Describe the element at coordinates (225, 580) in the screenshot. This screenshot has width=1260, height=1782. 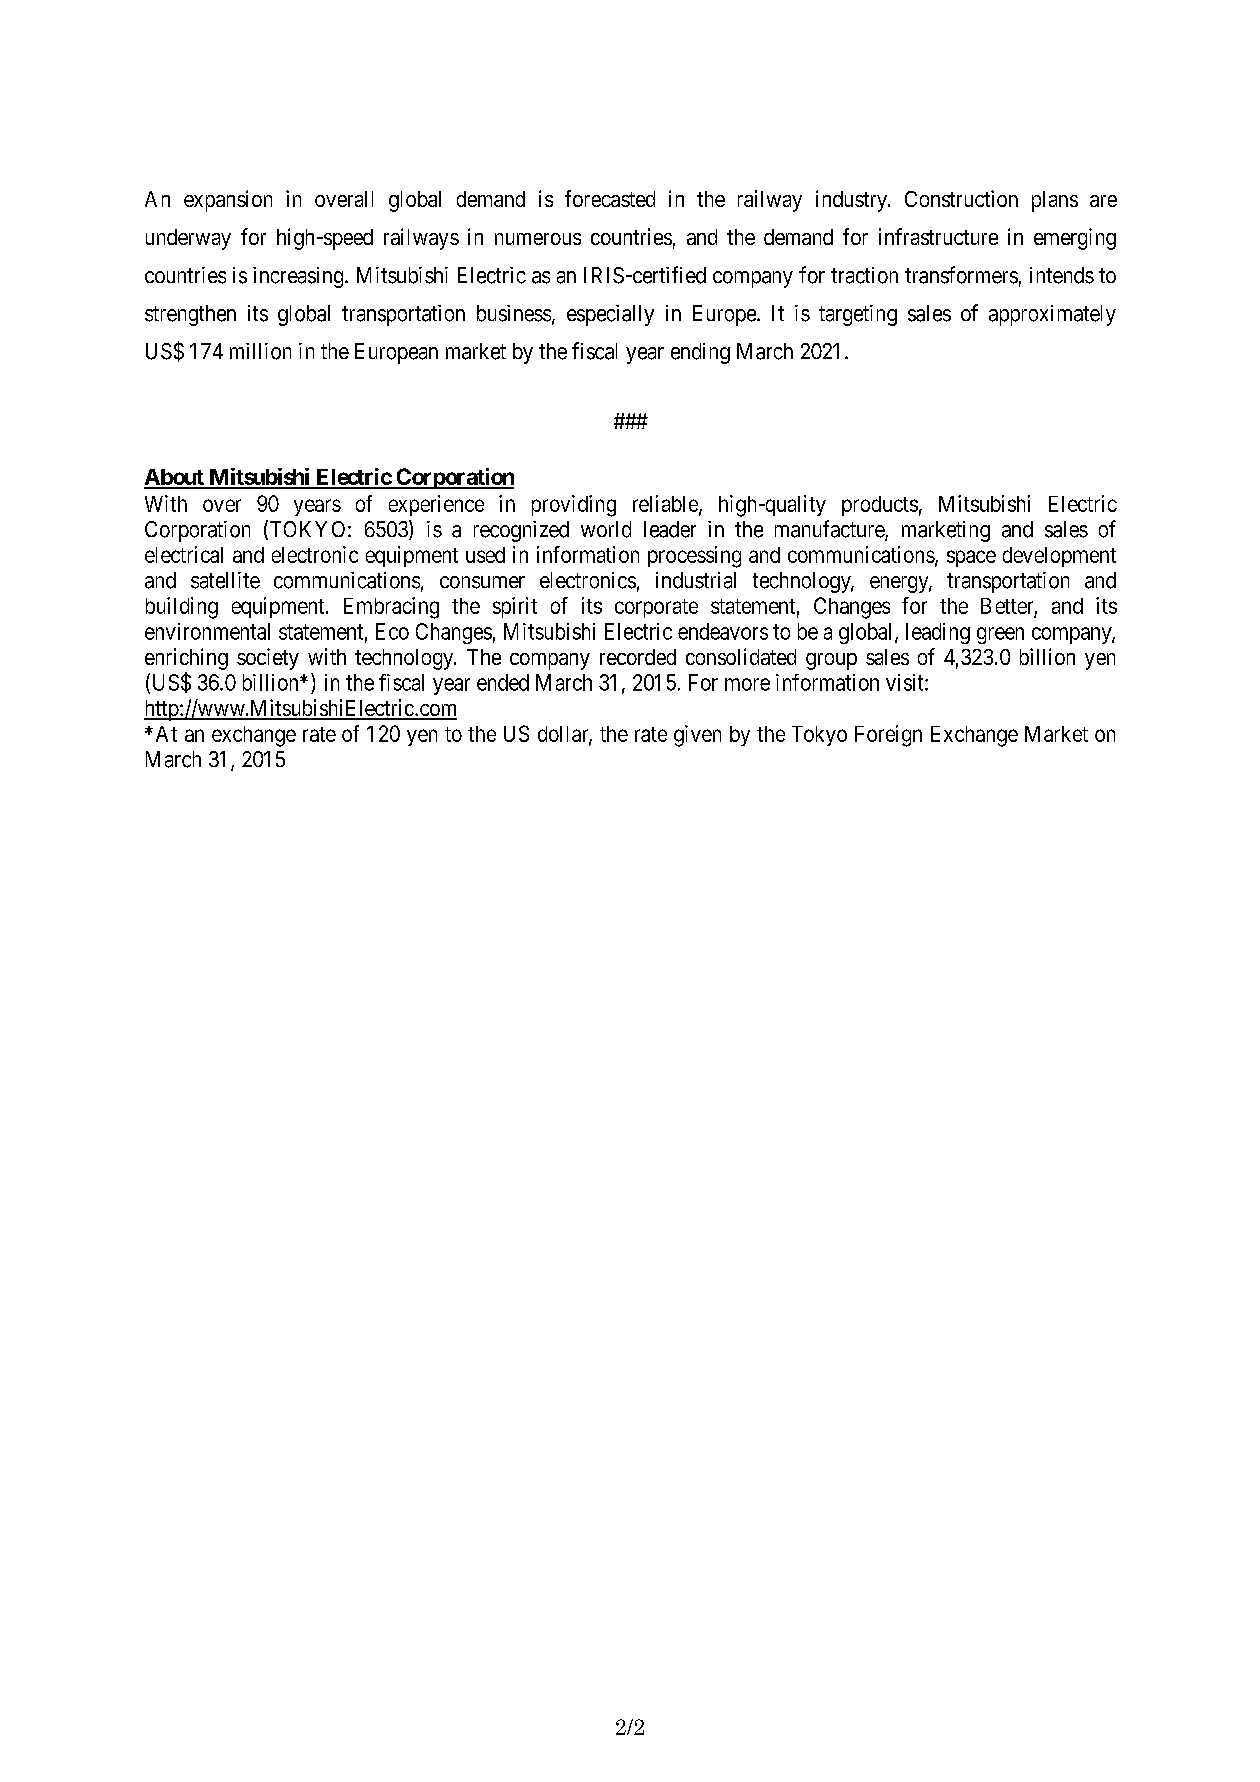
I see `satellite` at that location.
